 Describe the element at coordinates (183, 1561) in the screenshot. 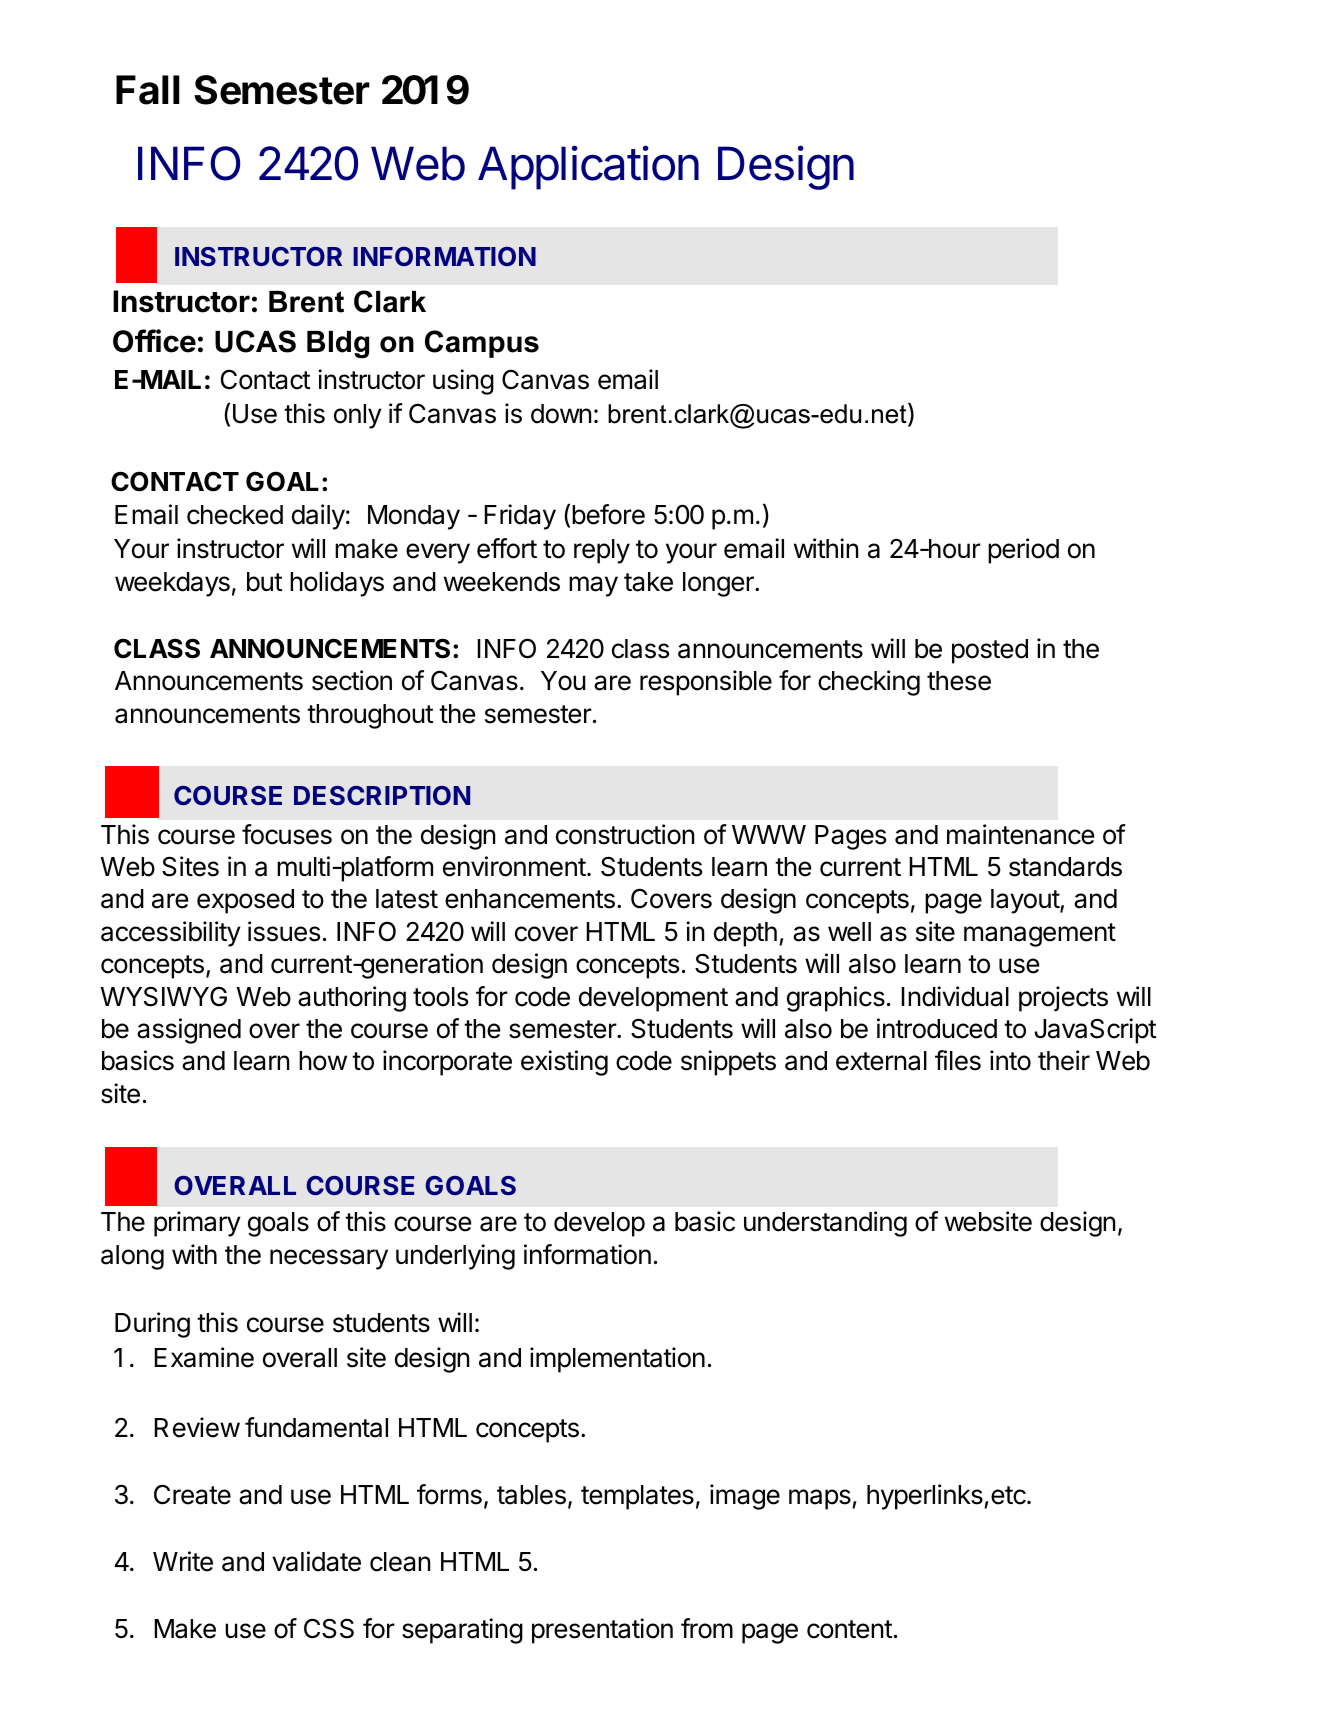

I see `Write` at that location.
